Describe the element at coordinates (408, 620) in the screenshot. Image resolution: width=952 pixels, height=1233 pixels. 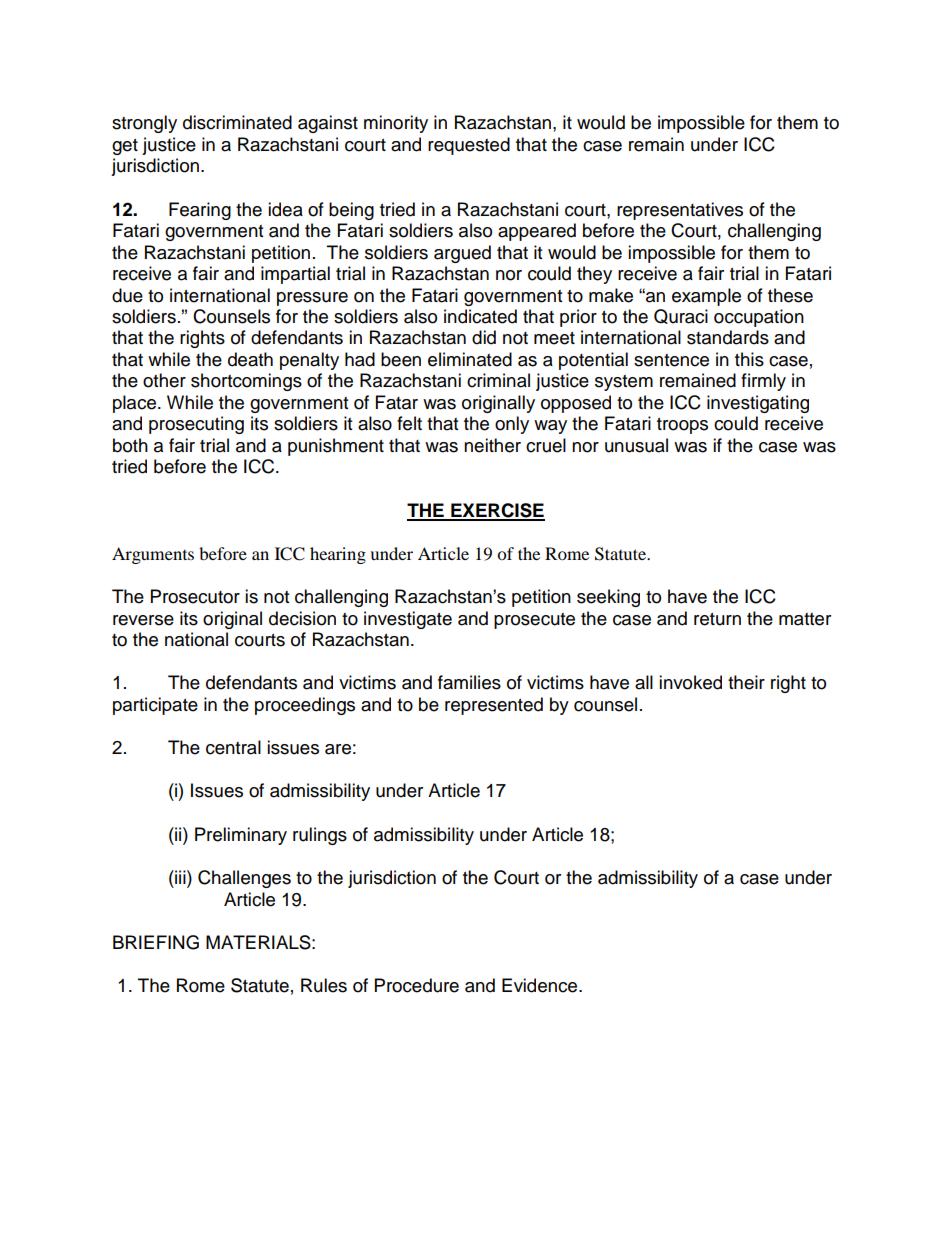
I see `investigate` at that location.
